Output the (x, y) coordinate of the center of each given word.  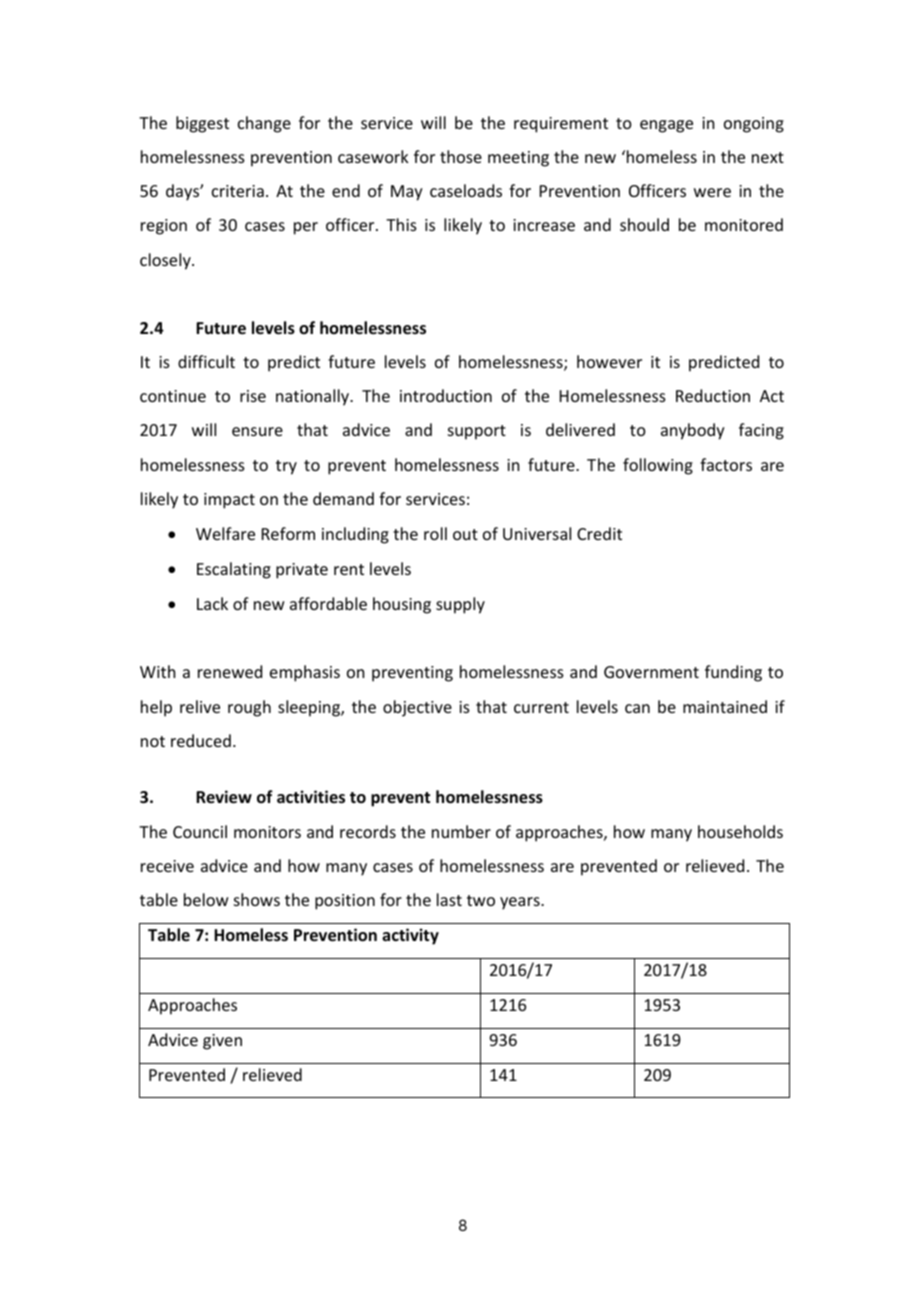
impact (229, 501)
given (222, 1042)
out (465, 534)
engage (666, 126)
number (461, 831)
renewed (230, 671)
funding (733, 673)
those (461, 156)
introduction (446, 395)
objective (417, 708)
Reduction (713, 395)
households (740, 831)
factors (726, 464)
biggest (202, 124)
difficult (206, 361)
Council (200, 831)
